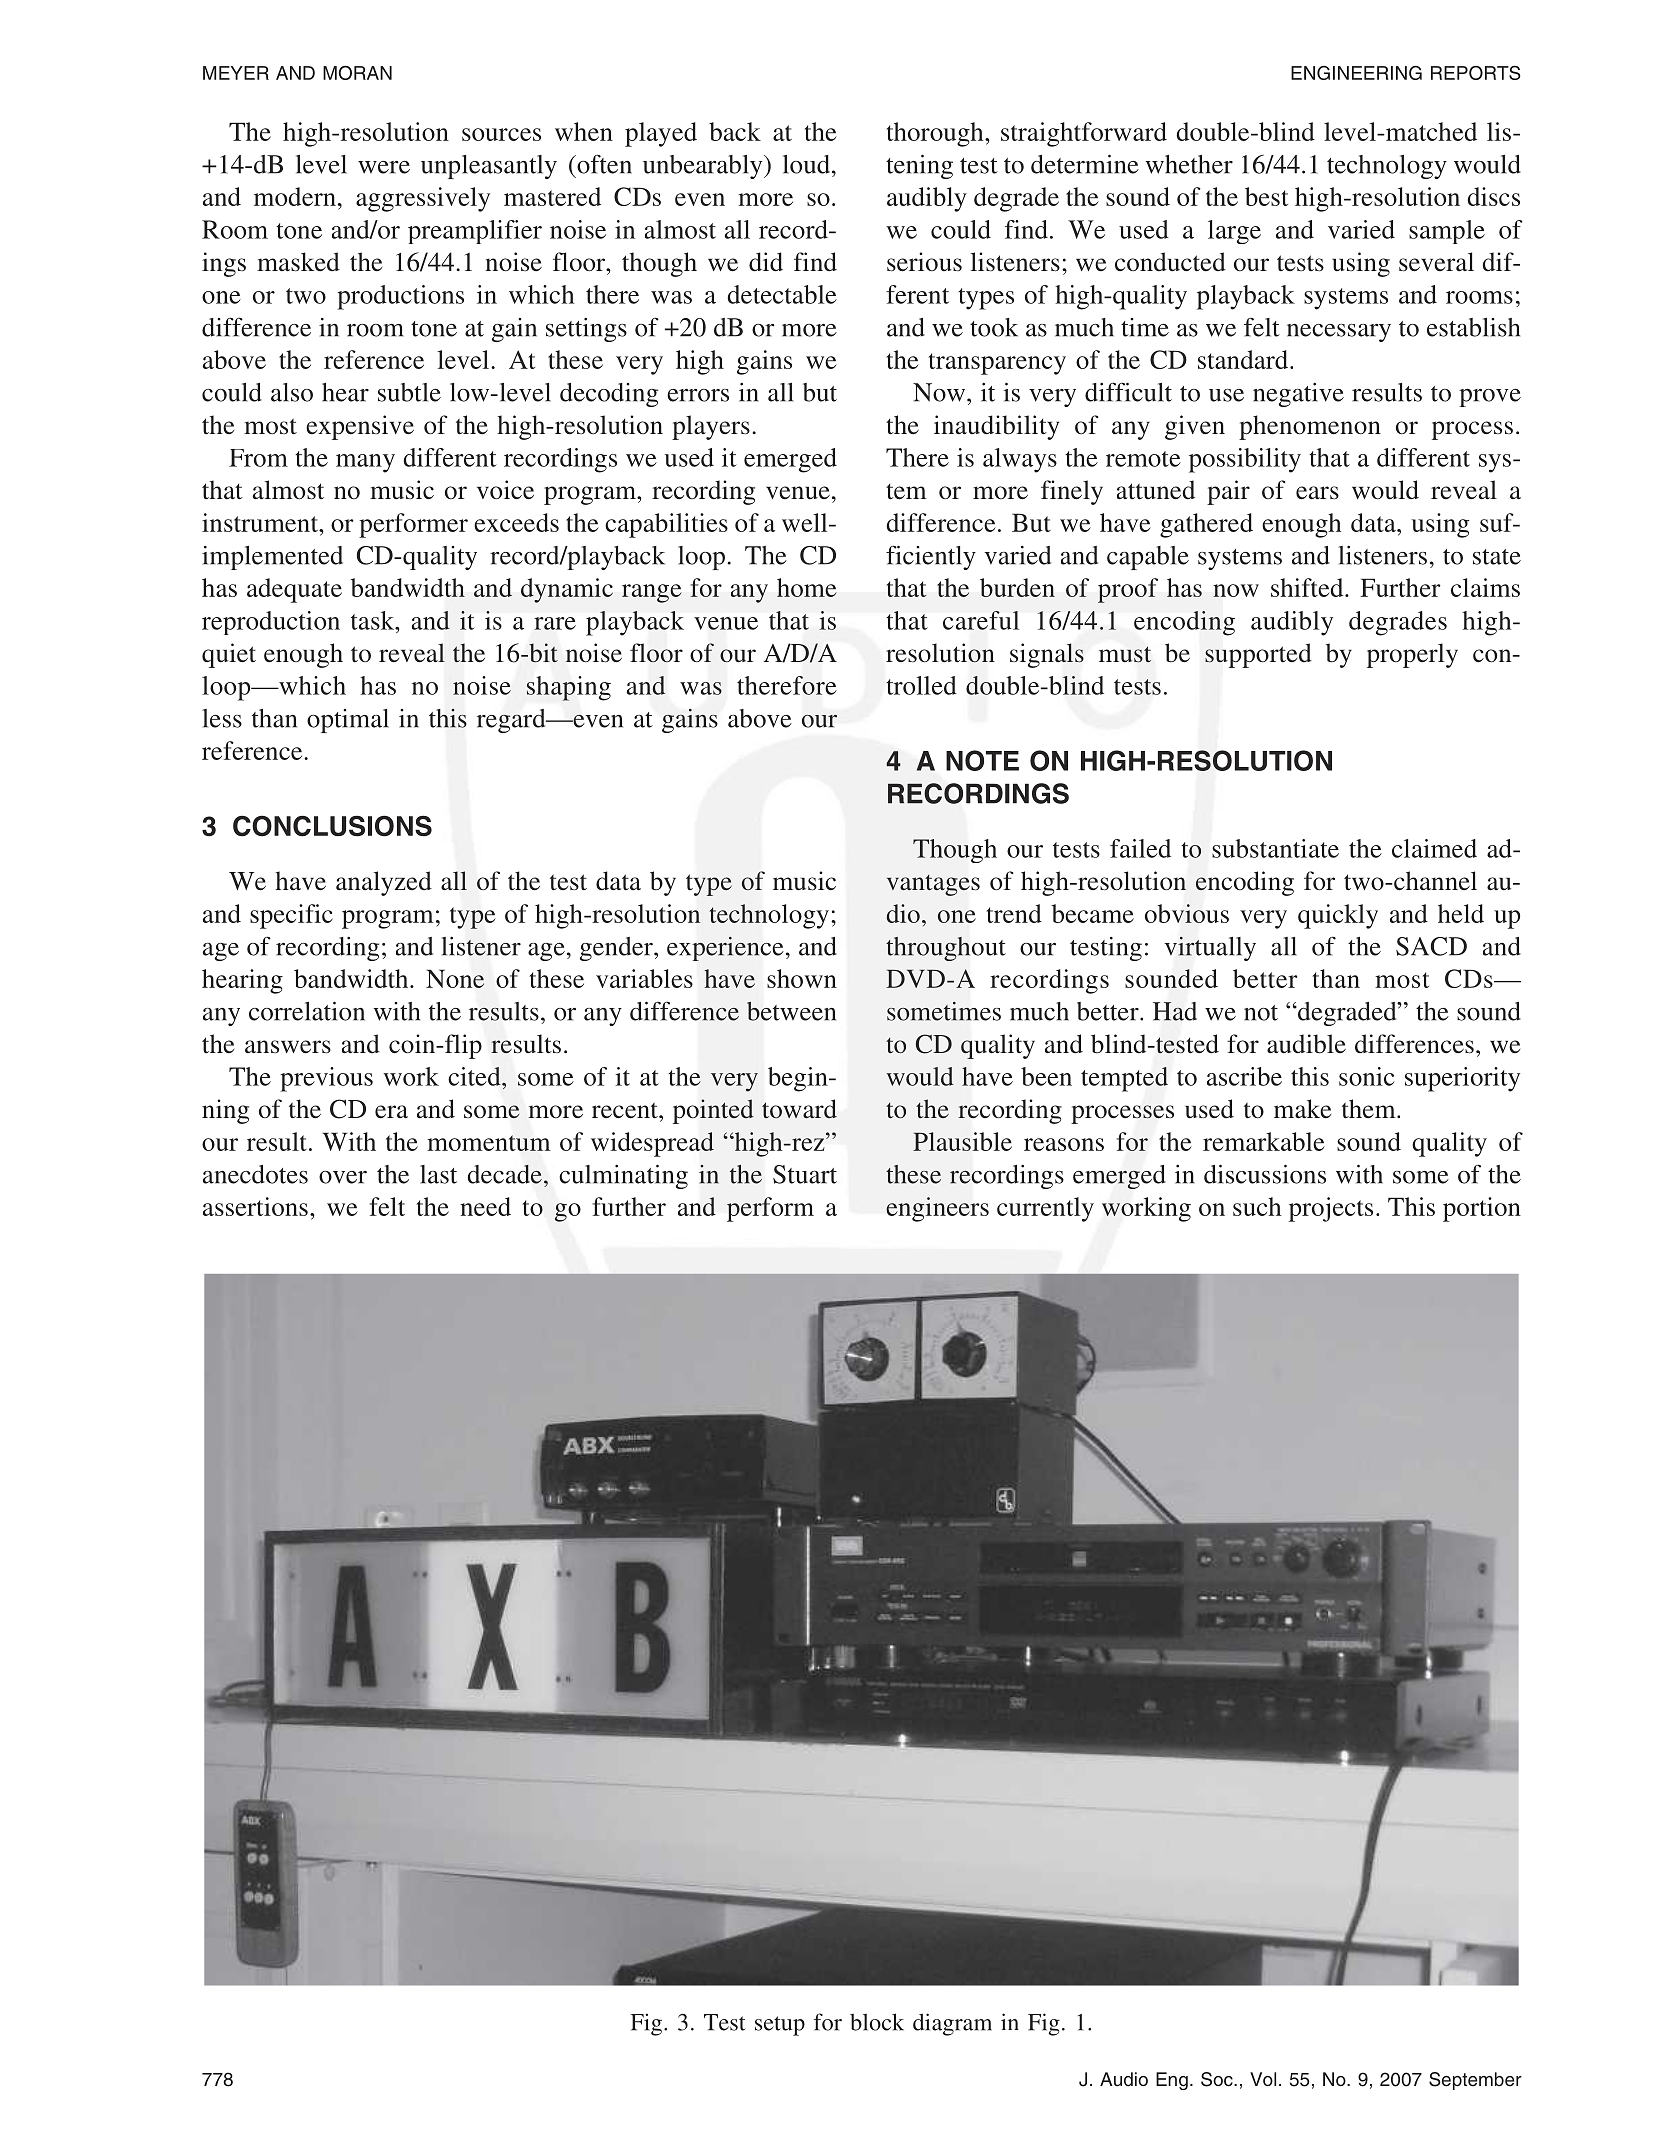 Image resolution: width=1665 pixels, height=2155 pixels. What do you see at coordinates (780, 2026) in the page?
I see `setup` at bounding box center [780, 2026].
